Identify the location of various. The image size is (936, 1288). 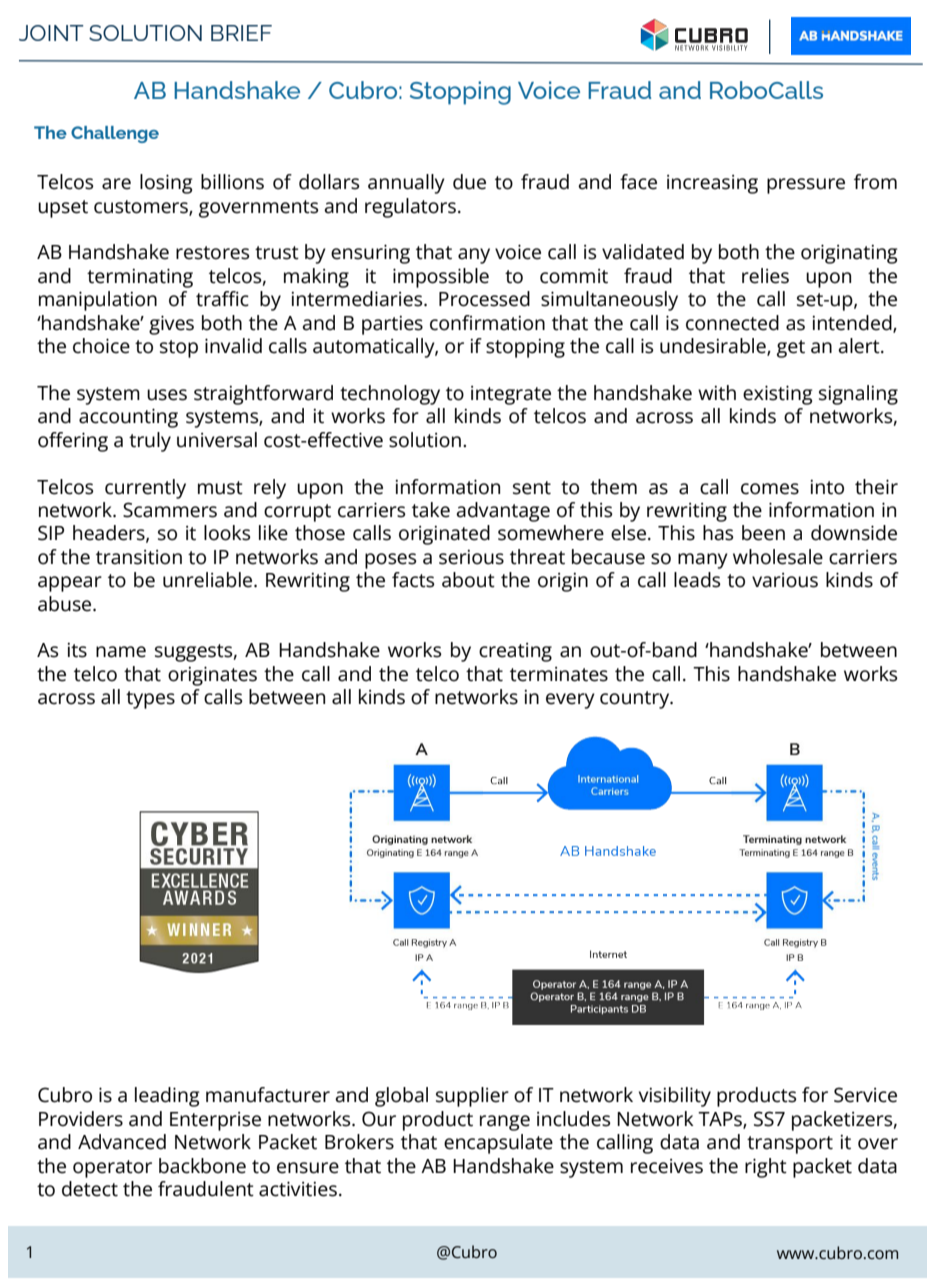
(785, 580).
